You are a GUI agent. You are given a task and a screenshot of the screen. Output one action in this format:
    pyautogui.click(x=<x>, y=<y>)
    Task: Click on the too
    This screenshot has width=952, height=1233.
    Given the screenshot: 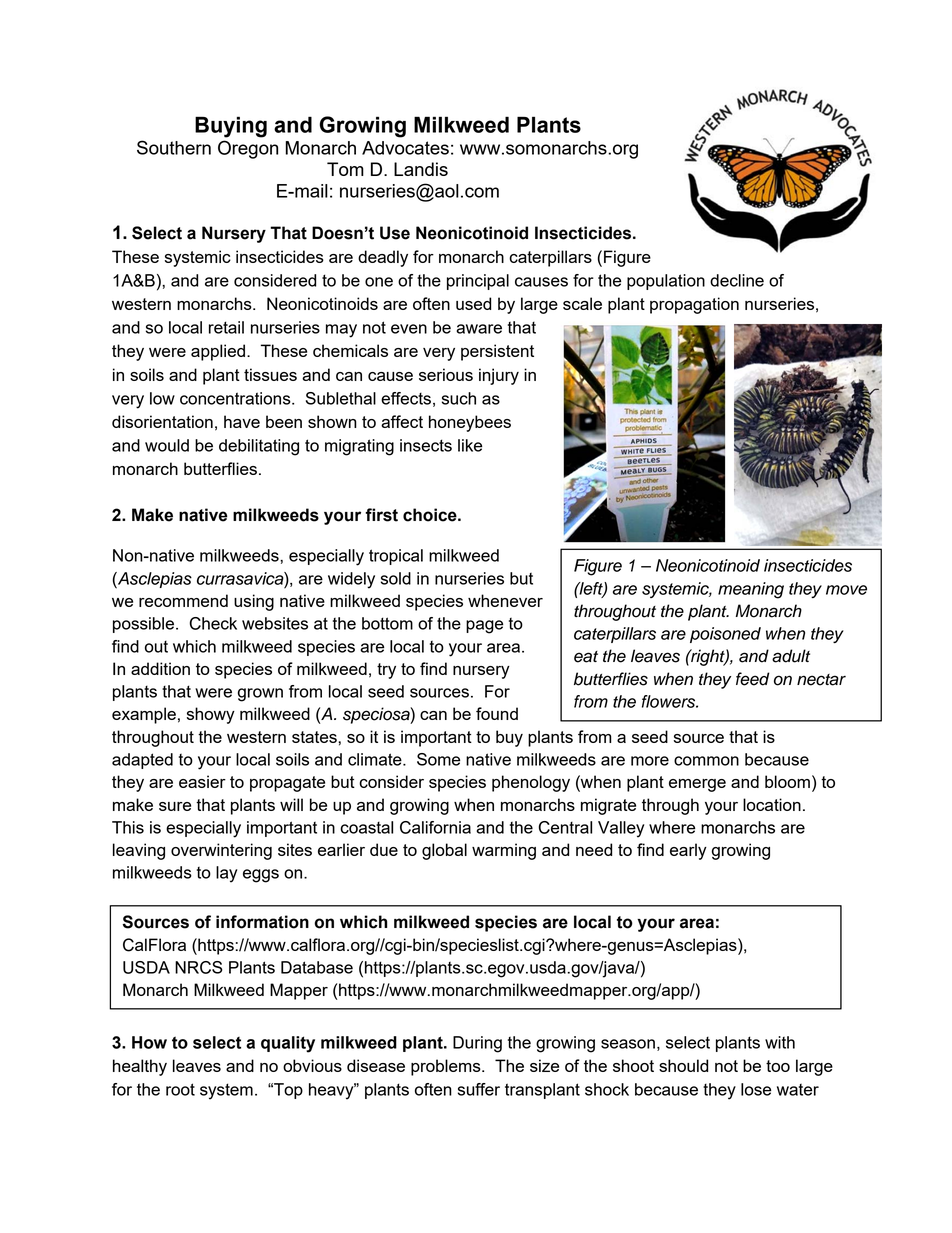 What is the action you would take?
    pyautogui.click(x=778, y=1066)
